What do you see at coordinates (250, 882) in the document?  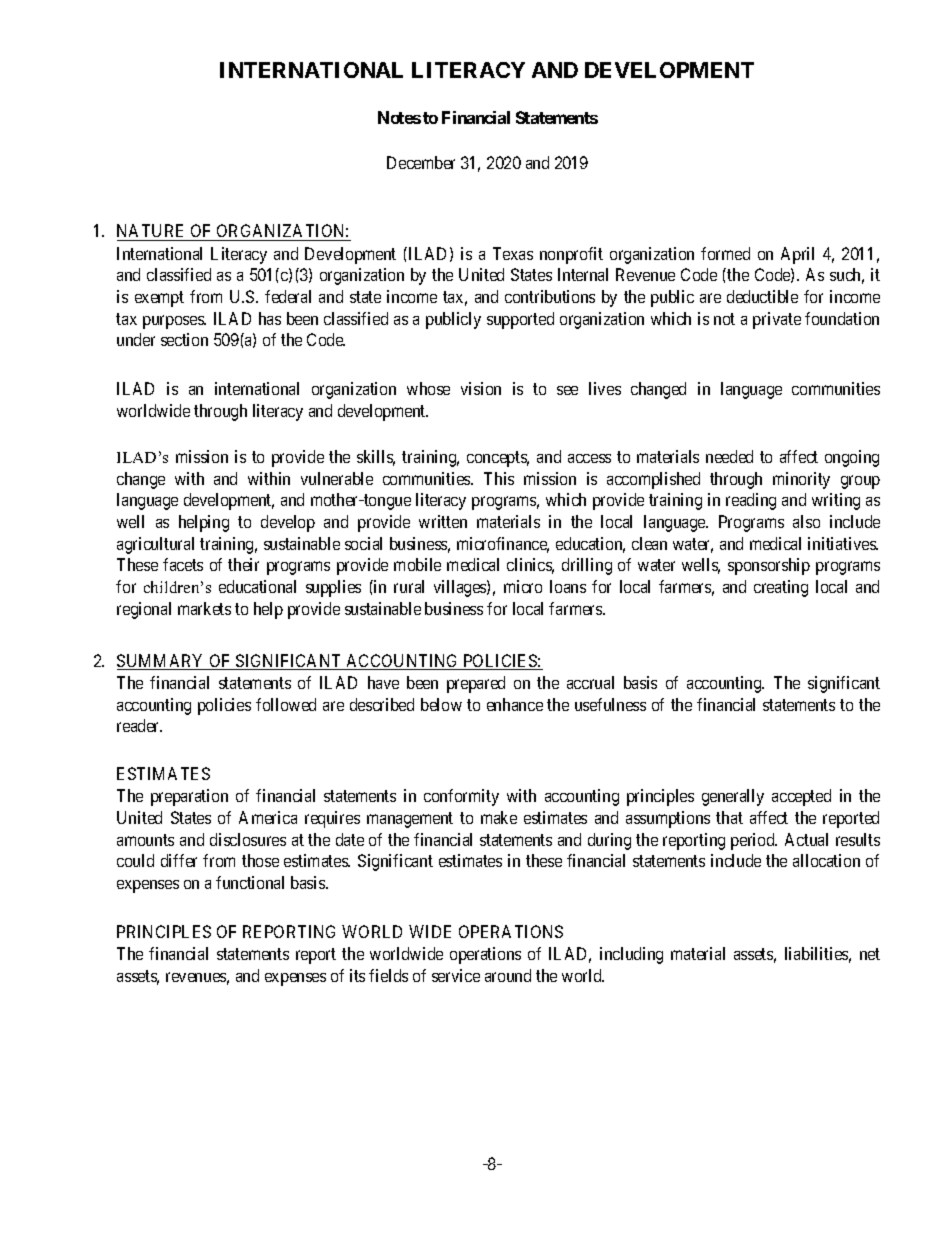 I see `functional` at bounding box center [250, 882].
